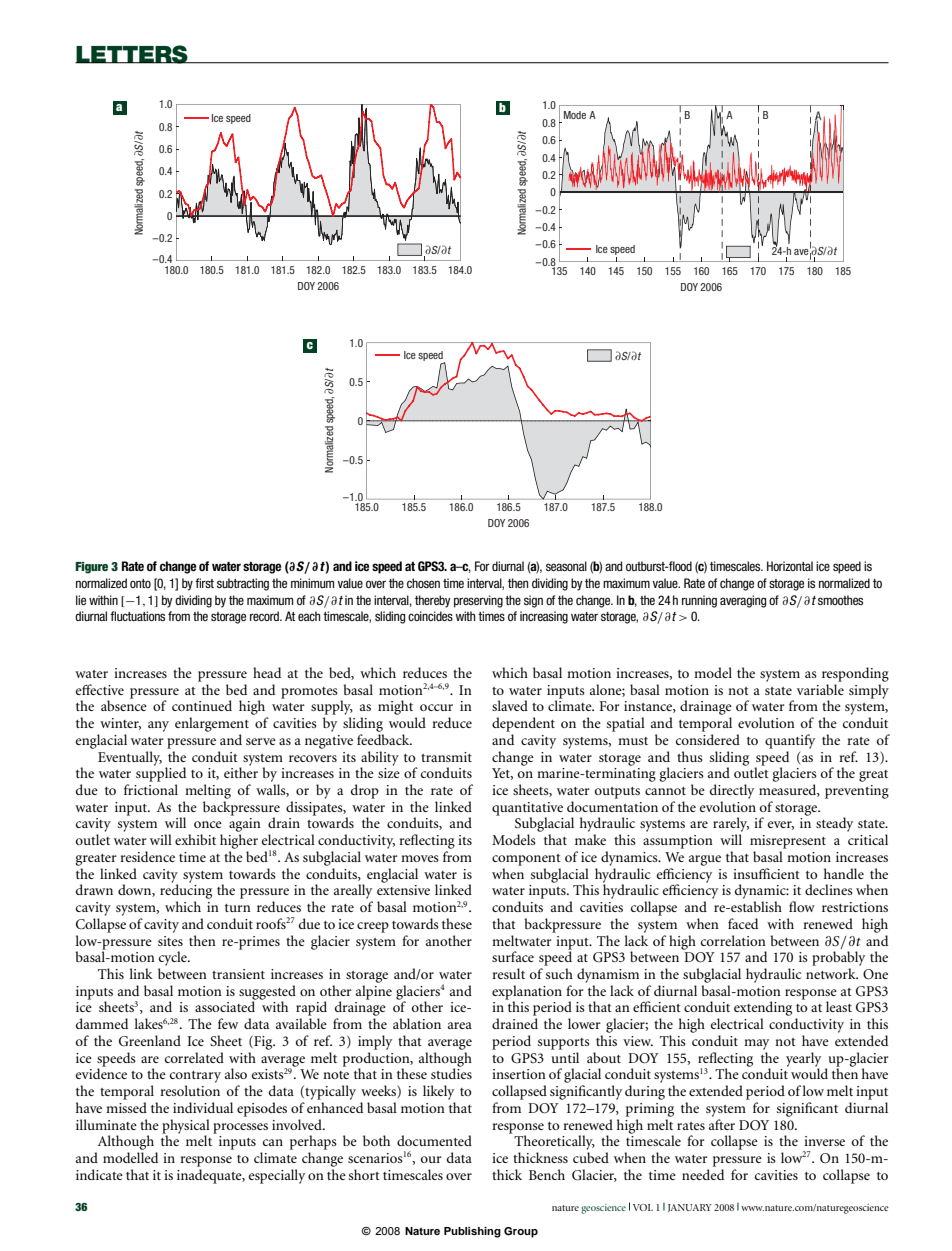 This screenshot has height=1251, width=952. I want to click on misrepresent, so click(788, 842).
